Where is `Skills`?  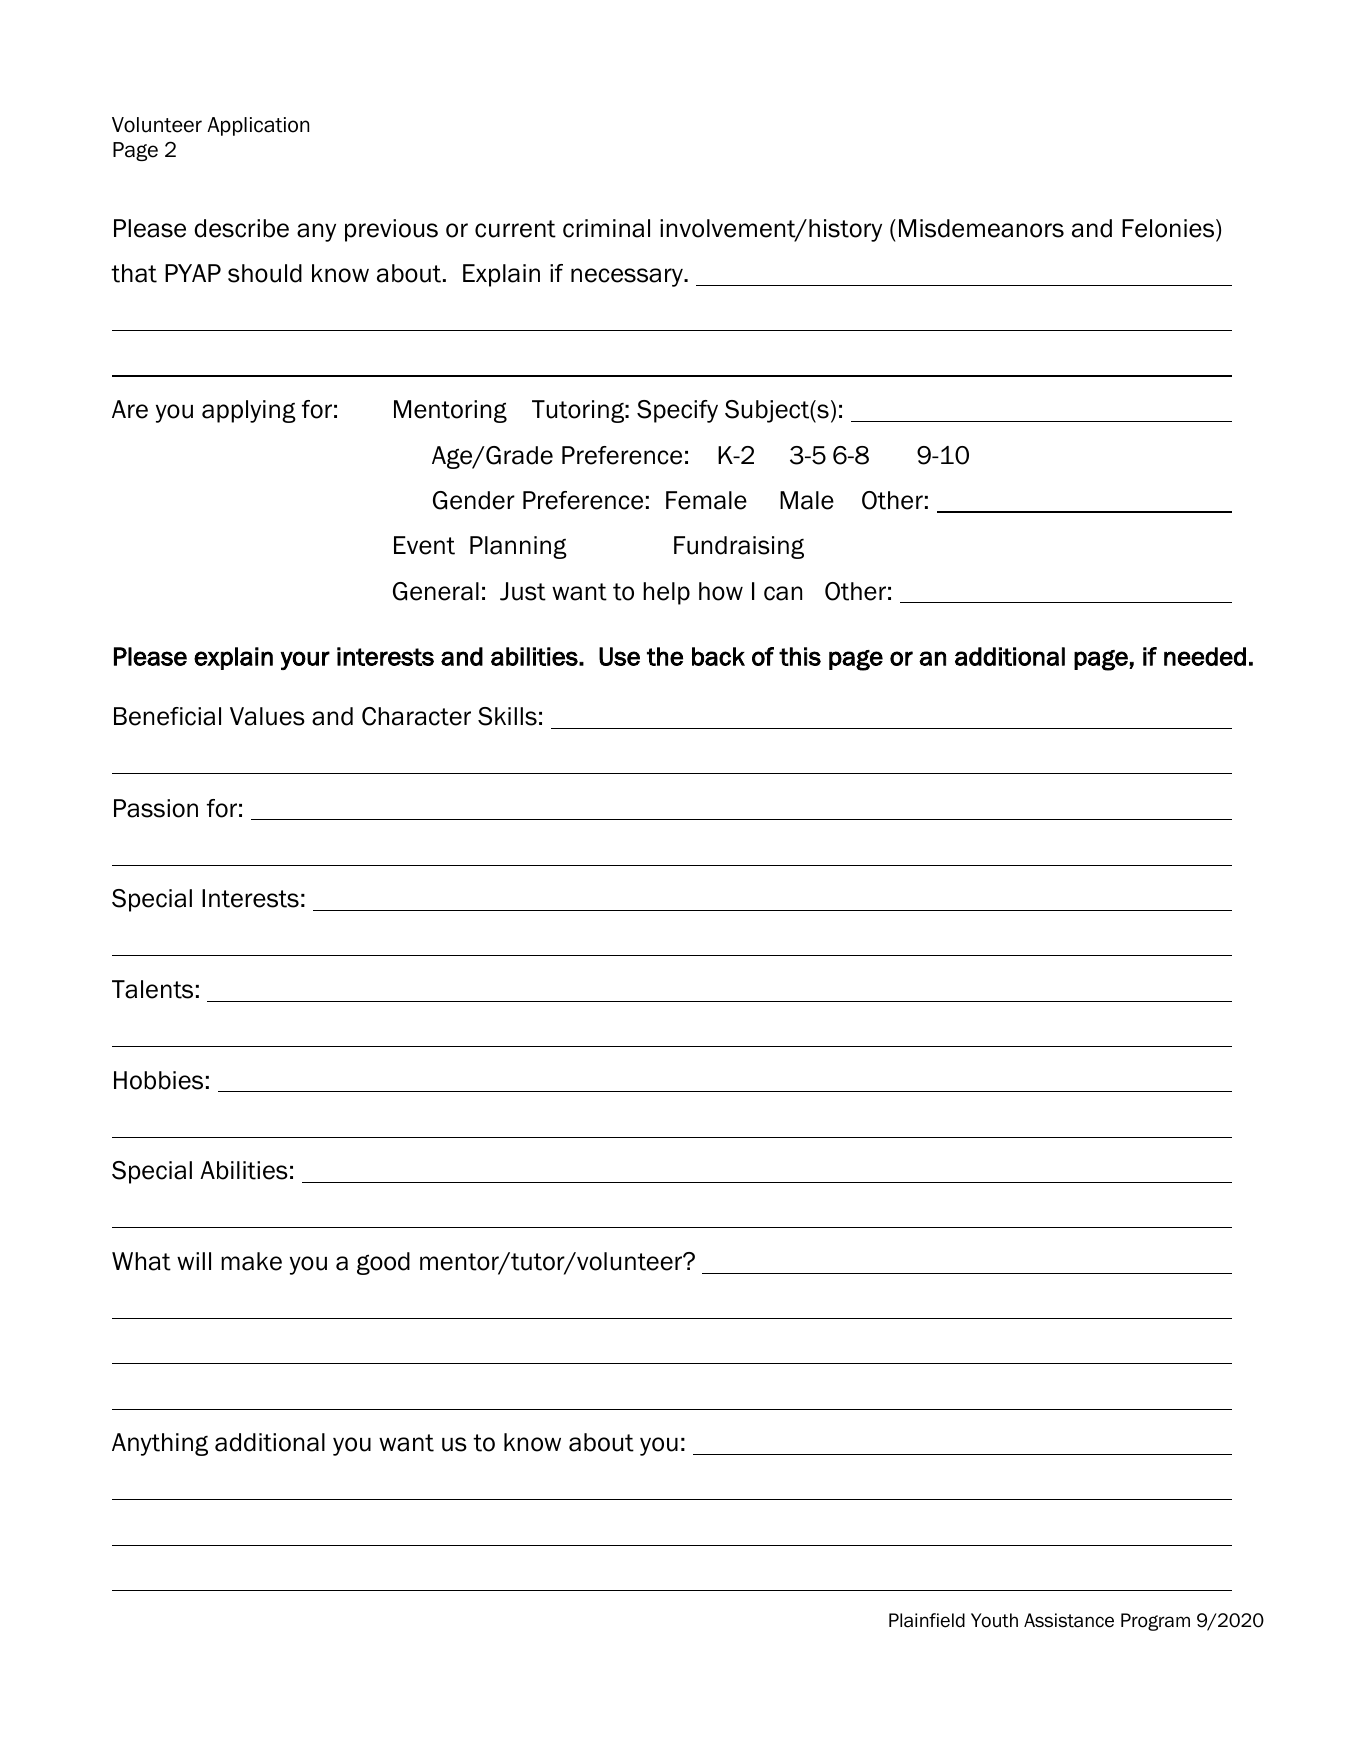 Skills is located at coordinates (507, 716).
